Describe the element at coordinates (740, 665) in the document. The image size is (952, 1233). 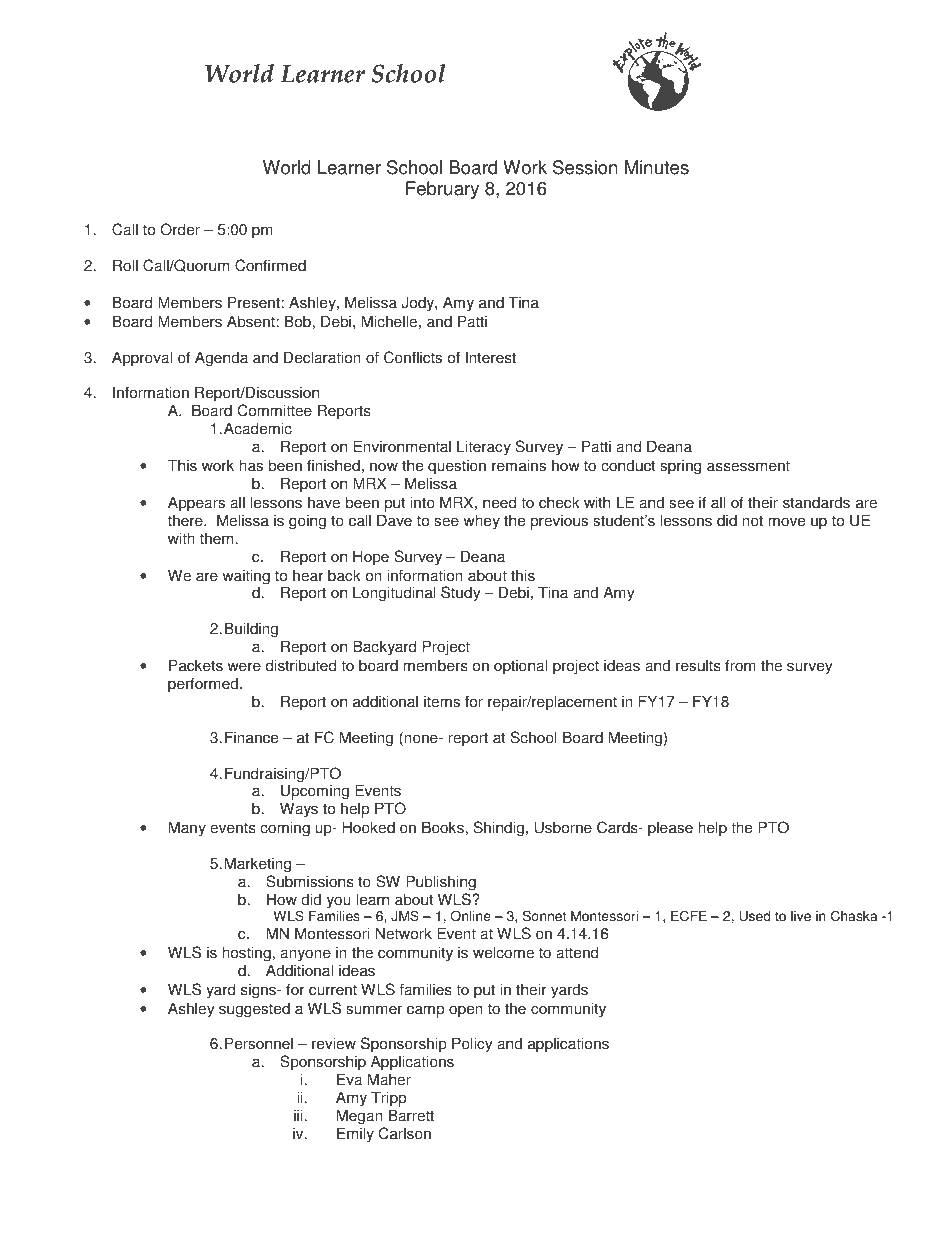
I see `from` at that location.
